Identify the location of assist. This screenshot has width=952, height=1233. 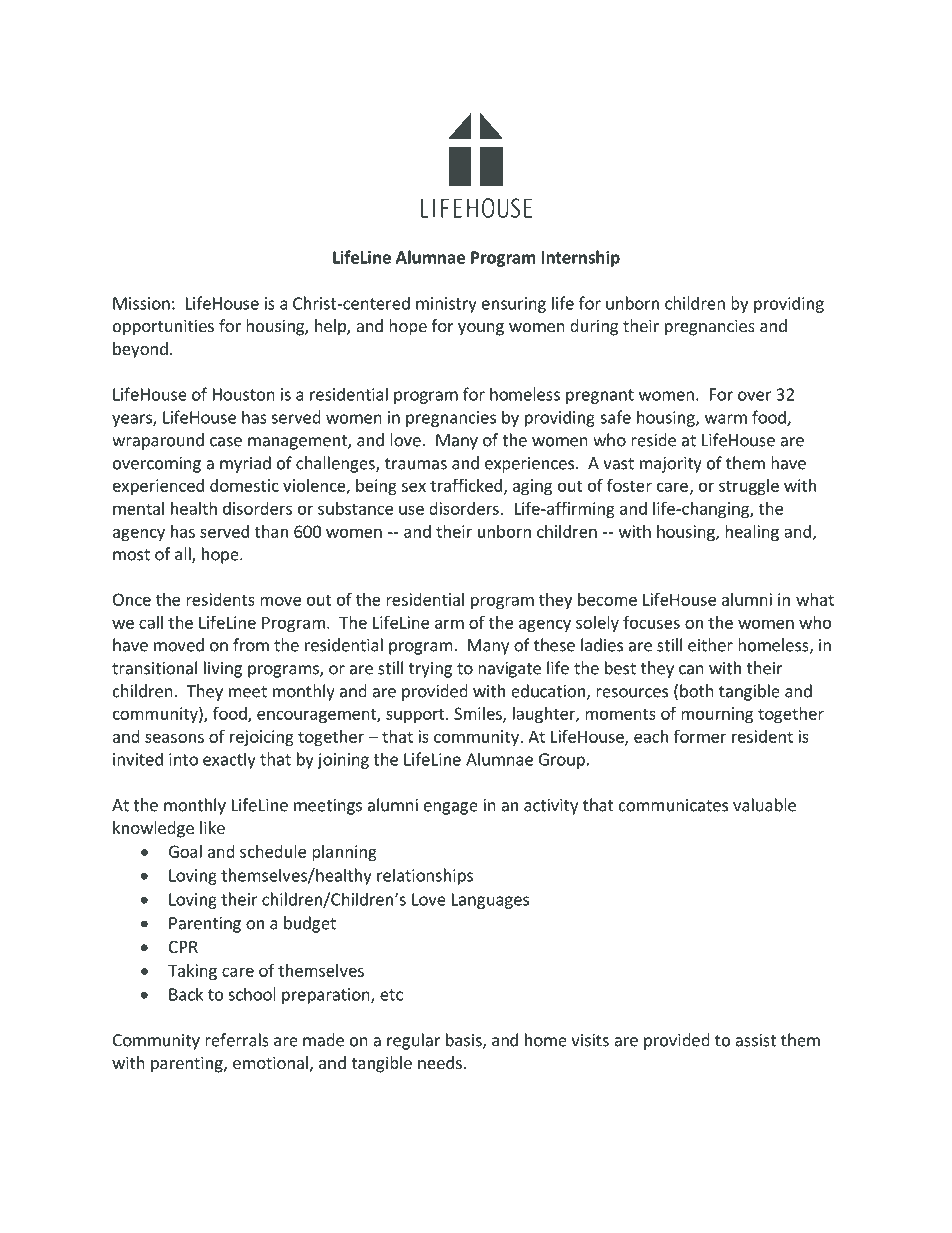
(755, 1040).
